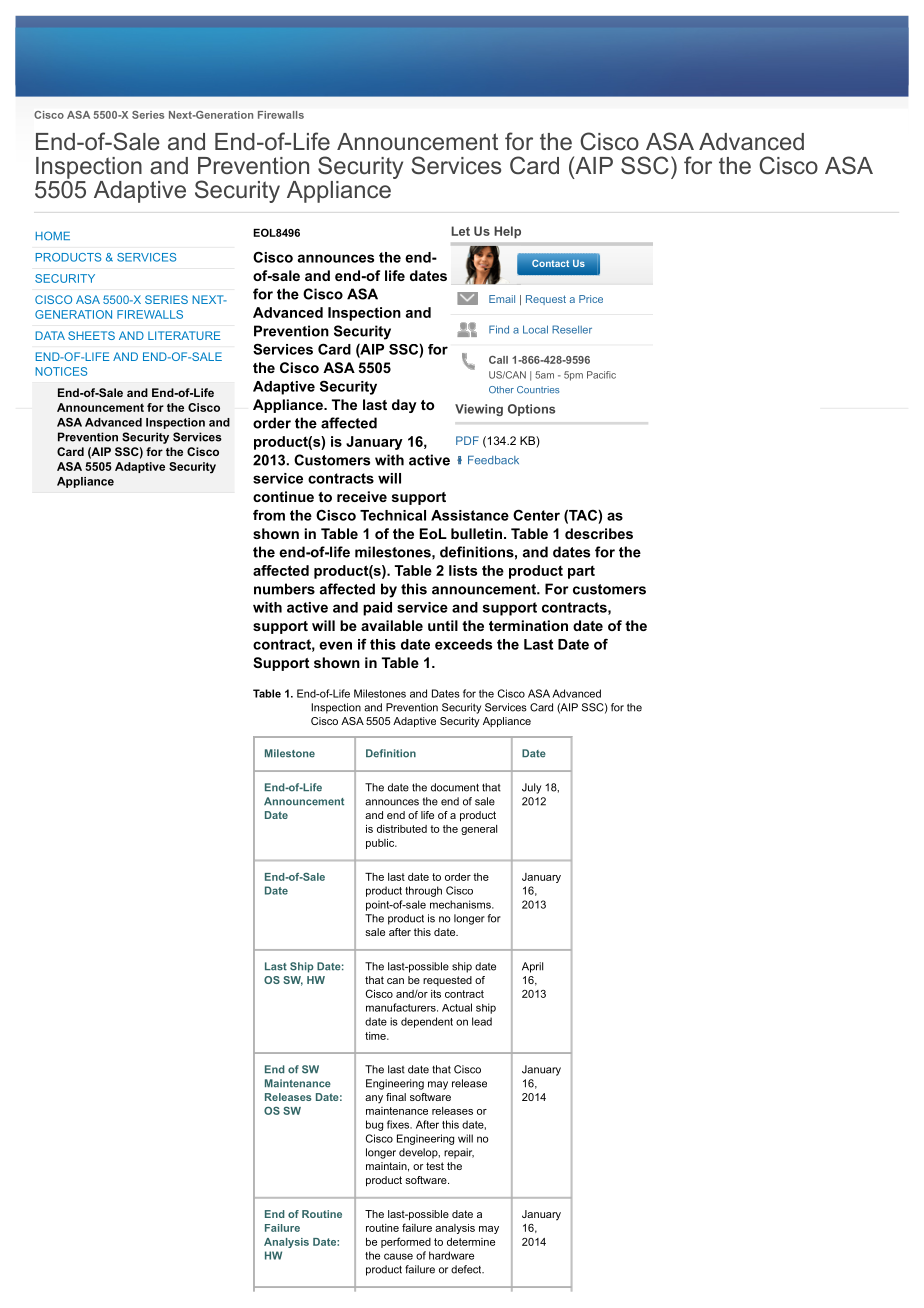 Image resolution: width=924 pixels, height=1308 pixels. Describe the element at coordinates (284, 589) in the image. I see `numbers` at that location.
